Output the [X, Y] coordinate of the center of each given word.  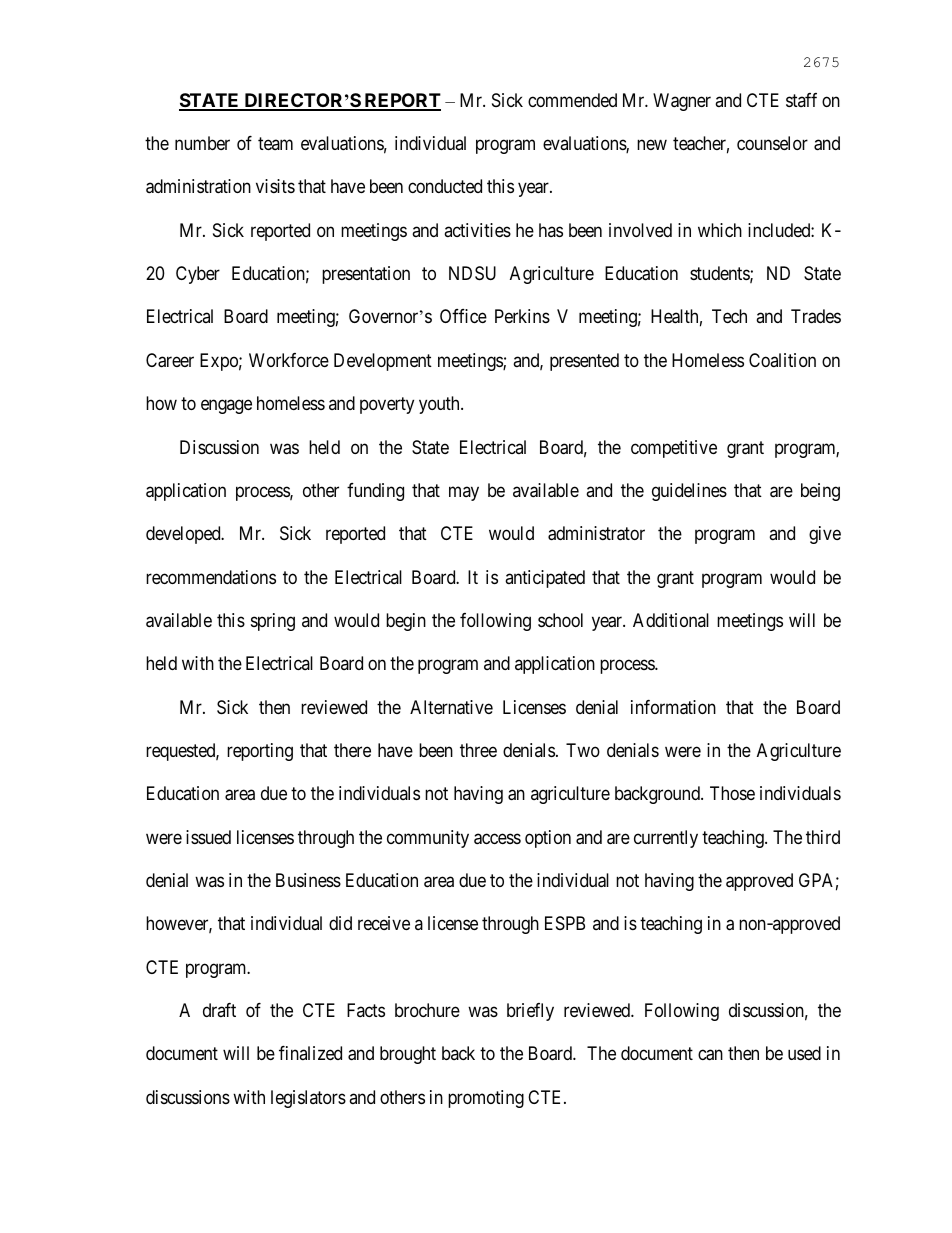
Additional [671, 620]
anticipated [545, 579]
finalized [310, 1053]
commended [572, 100]
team [275, 143]
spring [273, 622]
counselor [772, 143]
